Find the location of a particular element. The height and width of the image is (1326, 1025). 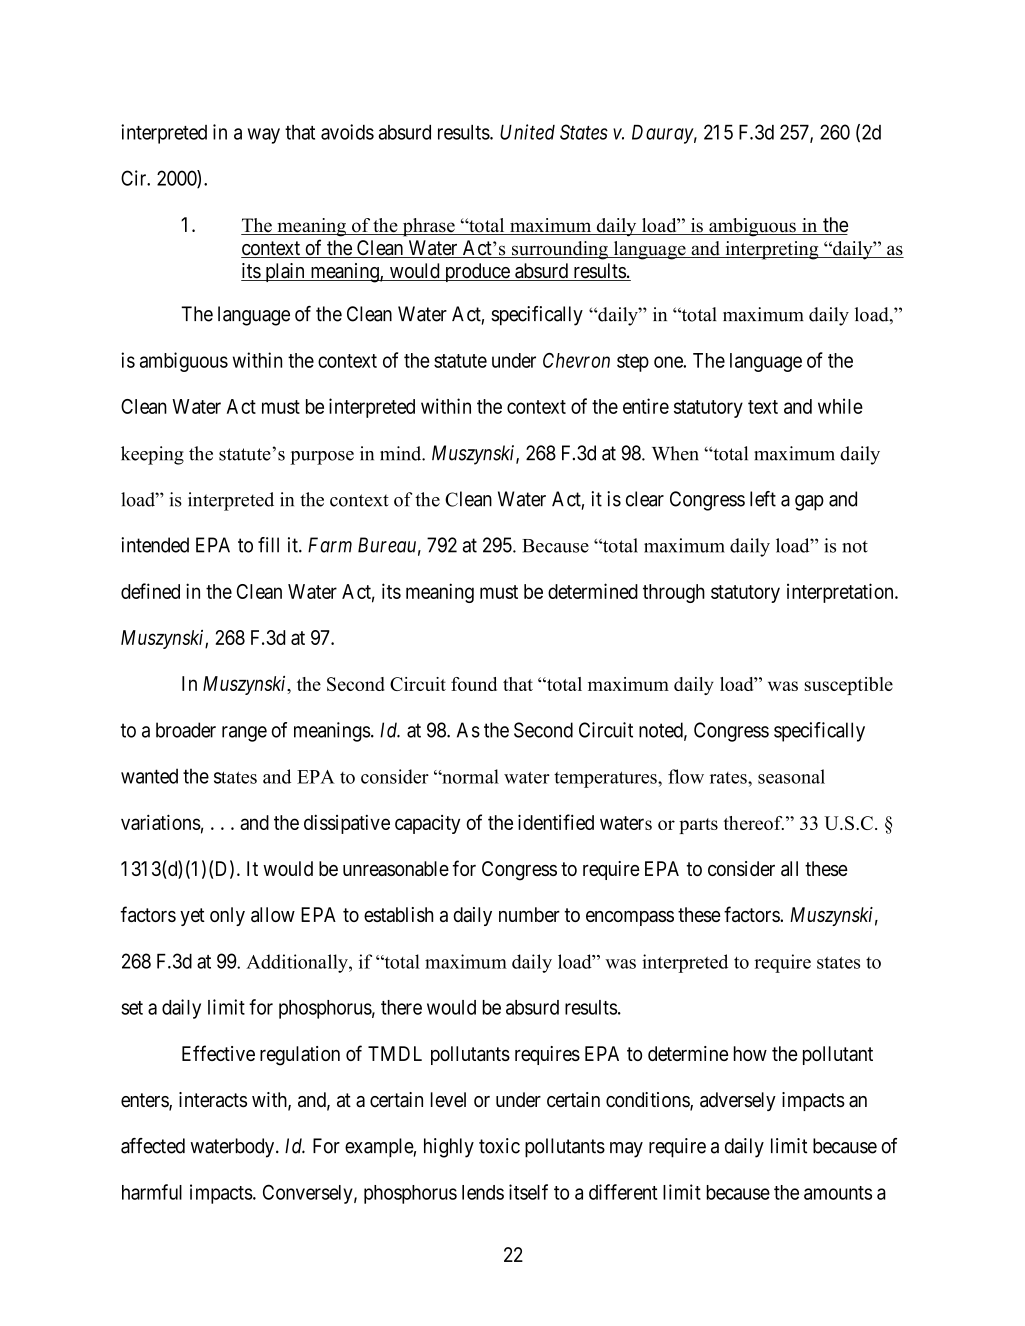

variations is located at coordinates (161, 822).
